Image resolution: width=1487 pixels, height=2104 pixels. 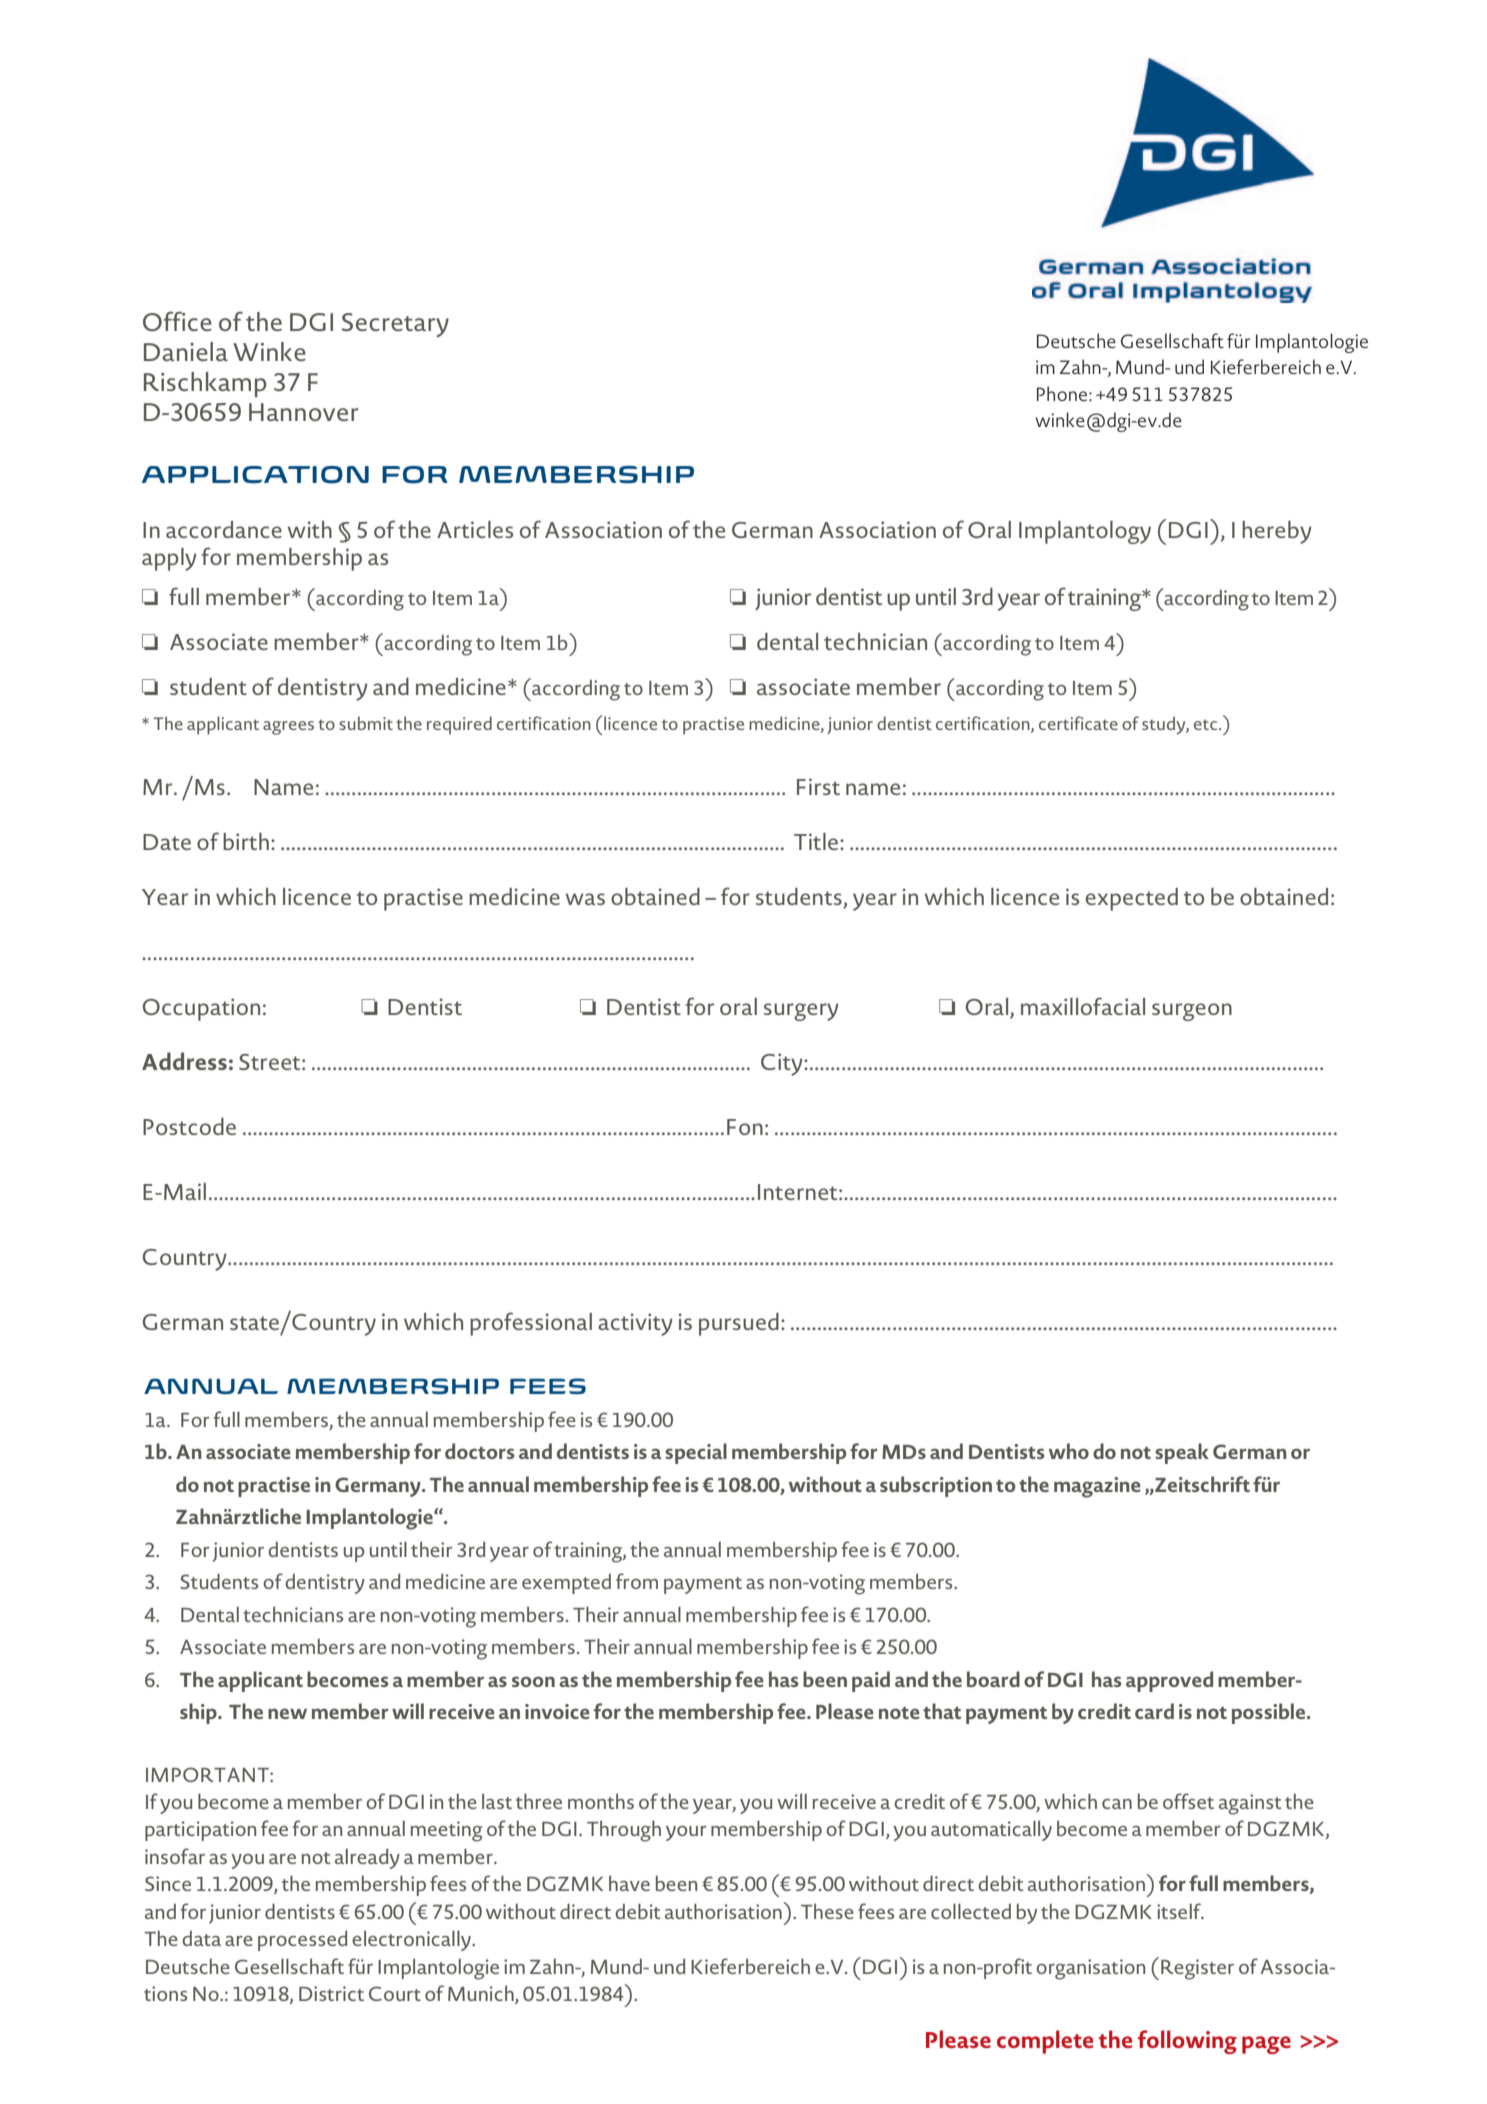 What do you see at coordinates (1169, 1681) in the image?
I see `approved` at bounding box center [1169, 1681].
